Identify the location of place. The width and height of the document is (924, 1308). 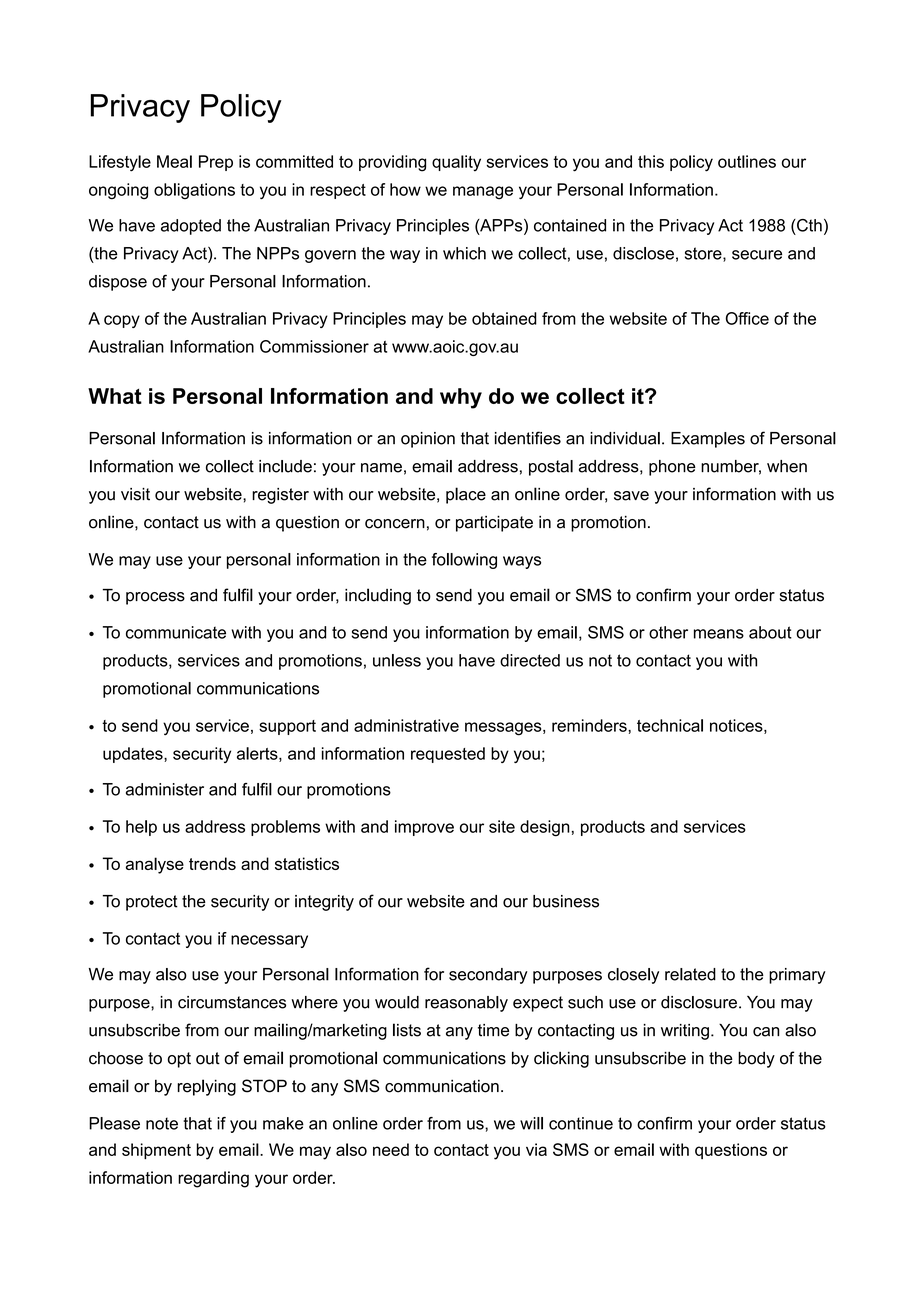
(466, 495).
